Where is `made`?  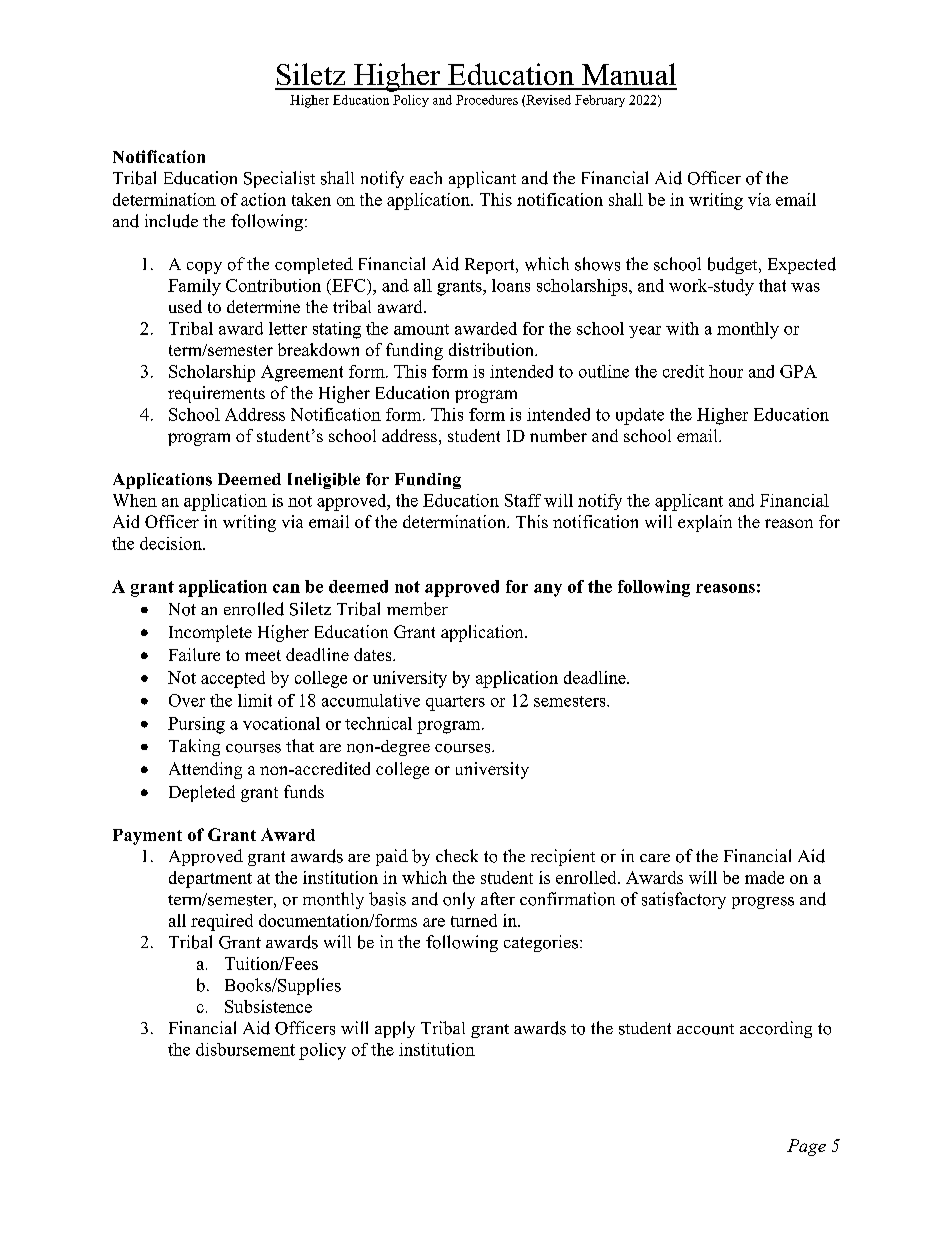 made is located at coordinates (764, 877).
